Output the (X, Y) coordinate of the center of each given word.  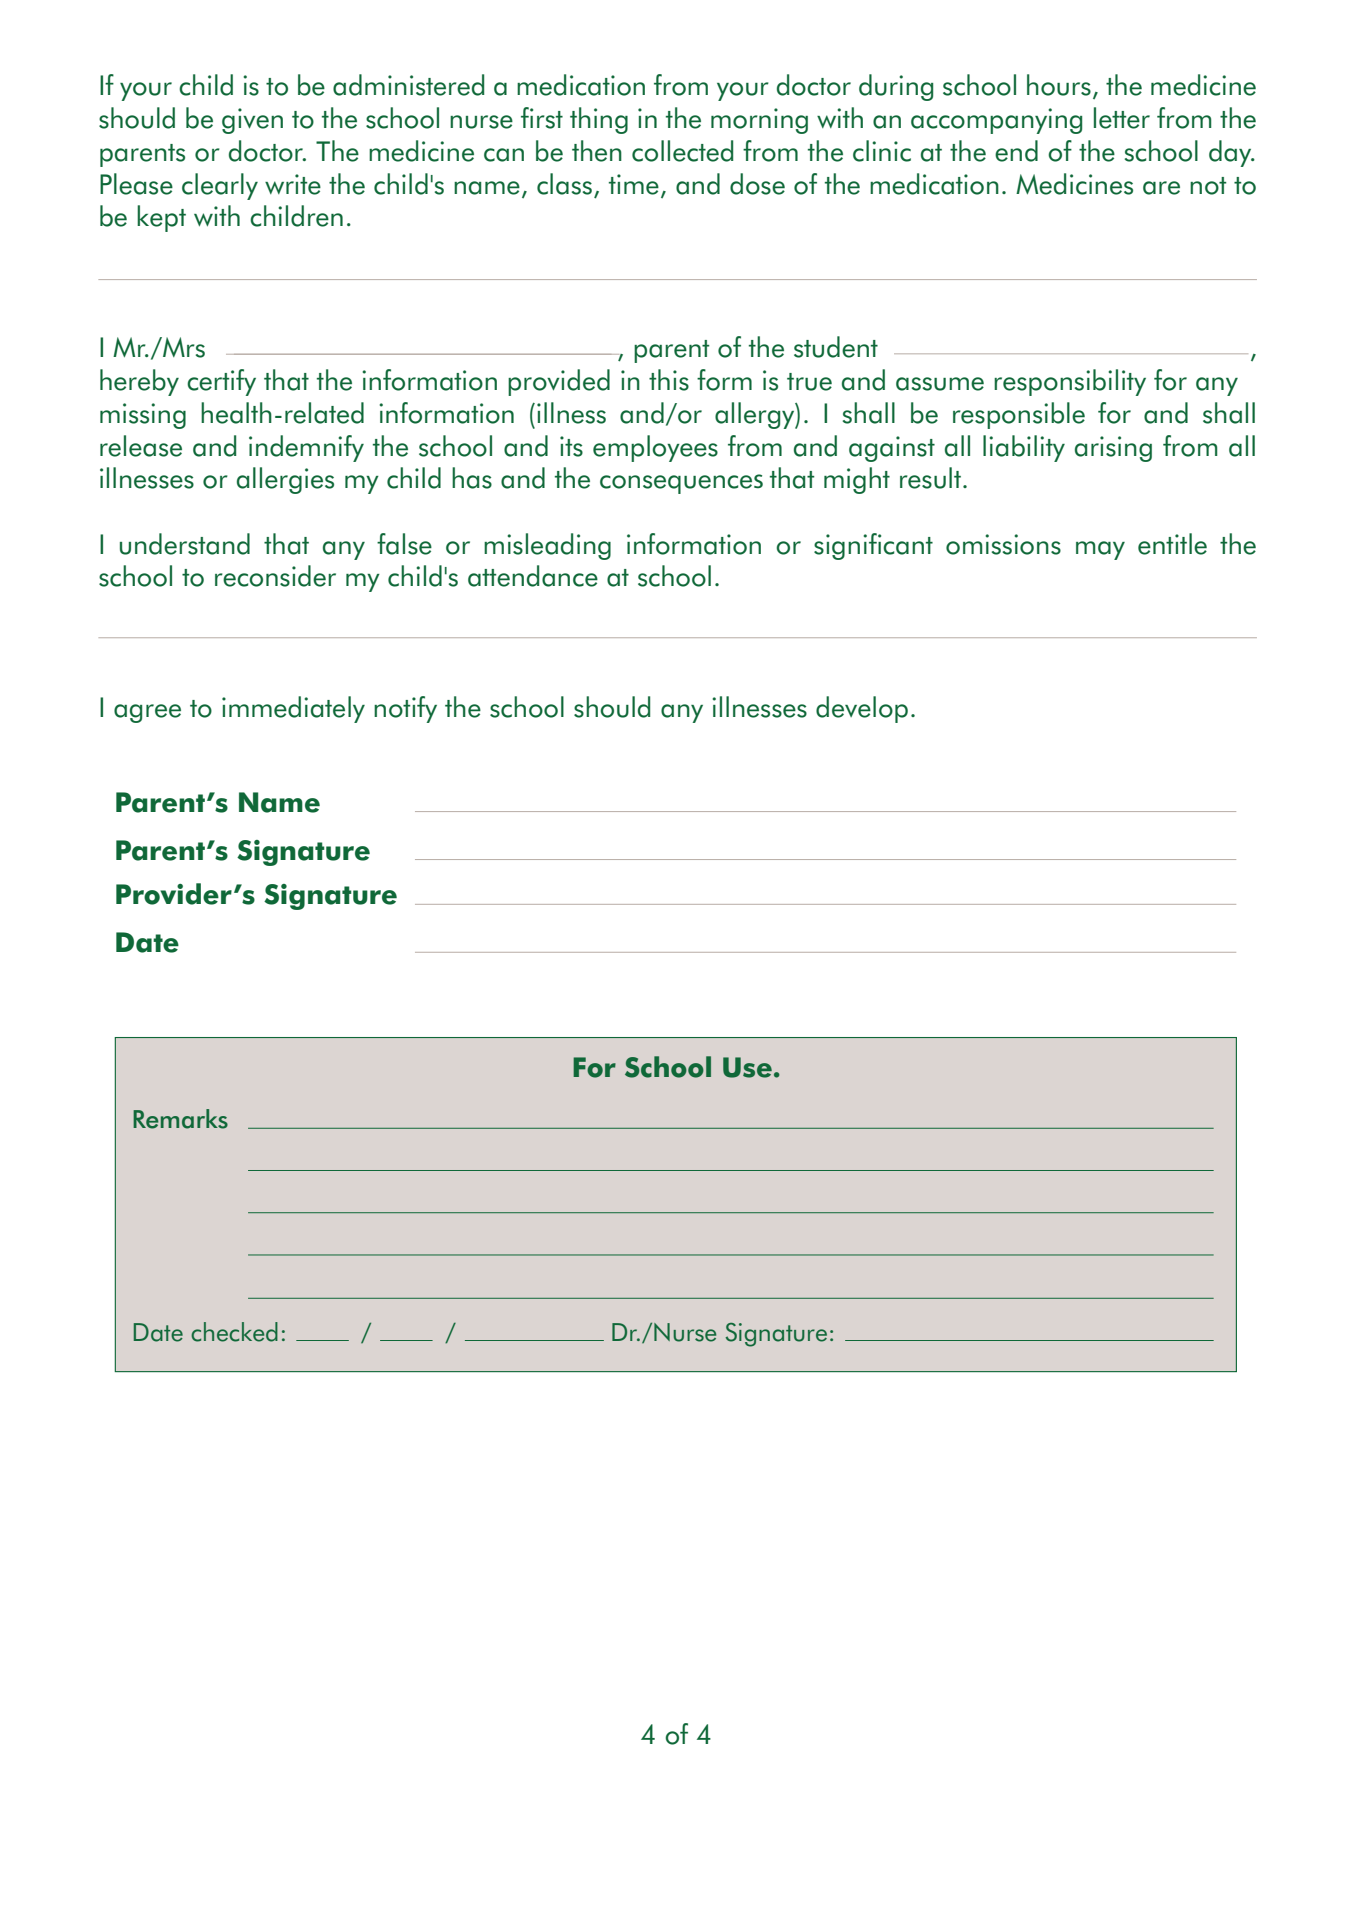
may (1100, 550)
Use (747, 1067)
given (252, 121)
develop (862, 709)
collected (682, 151)
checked (234, 1332)
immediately (293, 709)
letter (1122, 118)
